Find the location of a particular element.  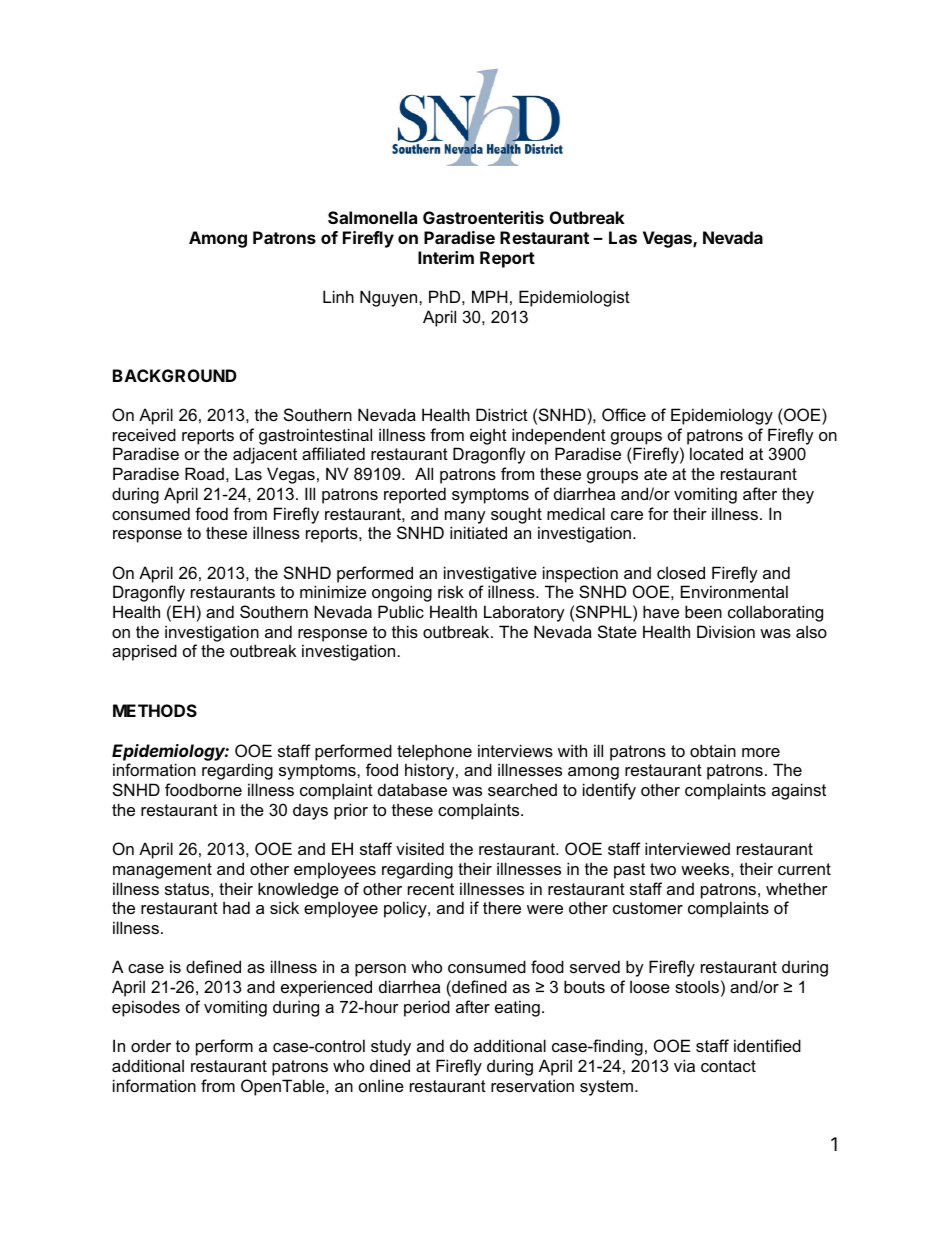

Epidemiologist is located at coordinates (574, 298).
